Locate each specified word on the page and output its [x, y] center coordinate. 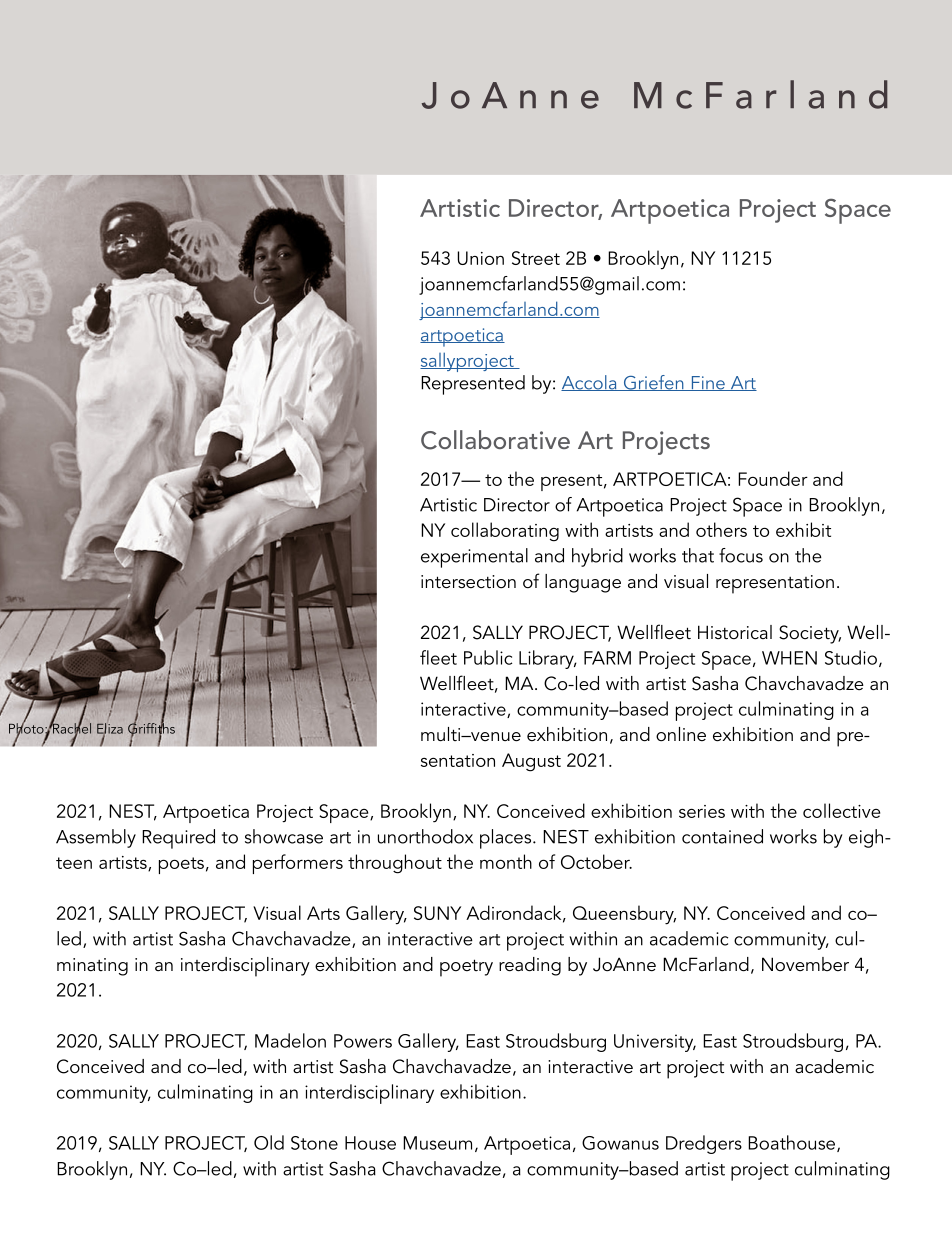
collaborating [505, 532]
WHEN [789, 658]
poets [181, 865]
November [805, 964]
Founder [773, 478]
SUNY [437, 913]
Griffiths [151, 728]
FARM [607, 658]
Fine [708, 383]
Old [269, 1142]
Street [536, 258]
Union [481, 258]
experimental [474, 558]
